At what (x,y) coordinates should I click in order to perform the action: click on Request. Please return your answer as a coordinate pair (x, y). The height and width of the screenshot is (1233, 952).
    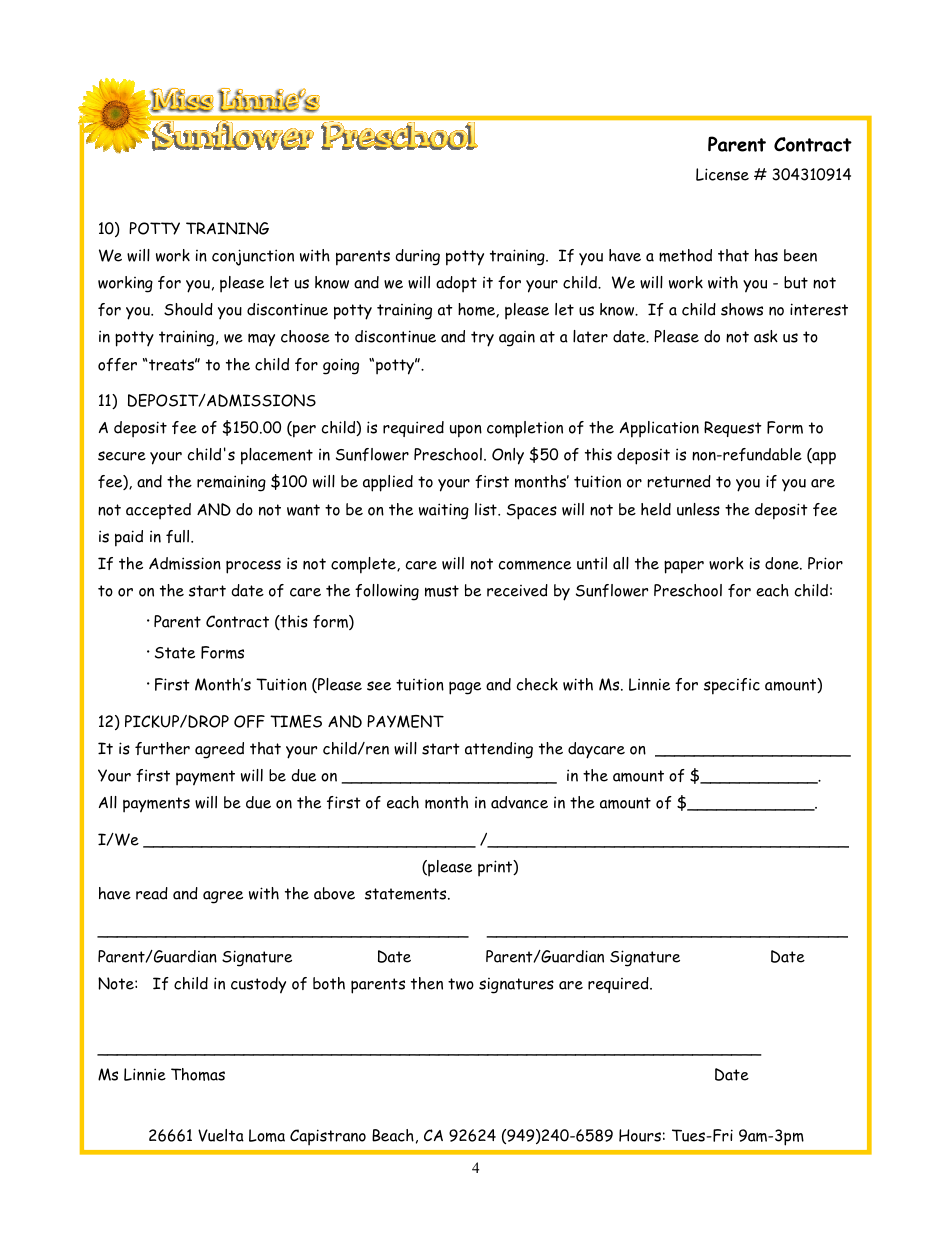
    Looking at the image, I should click on (733, 429).
